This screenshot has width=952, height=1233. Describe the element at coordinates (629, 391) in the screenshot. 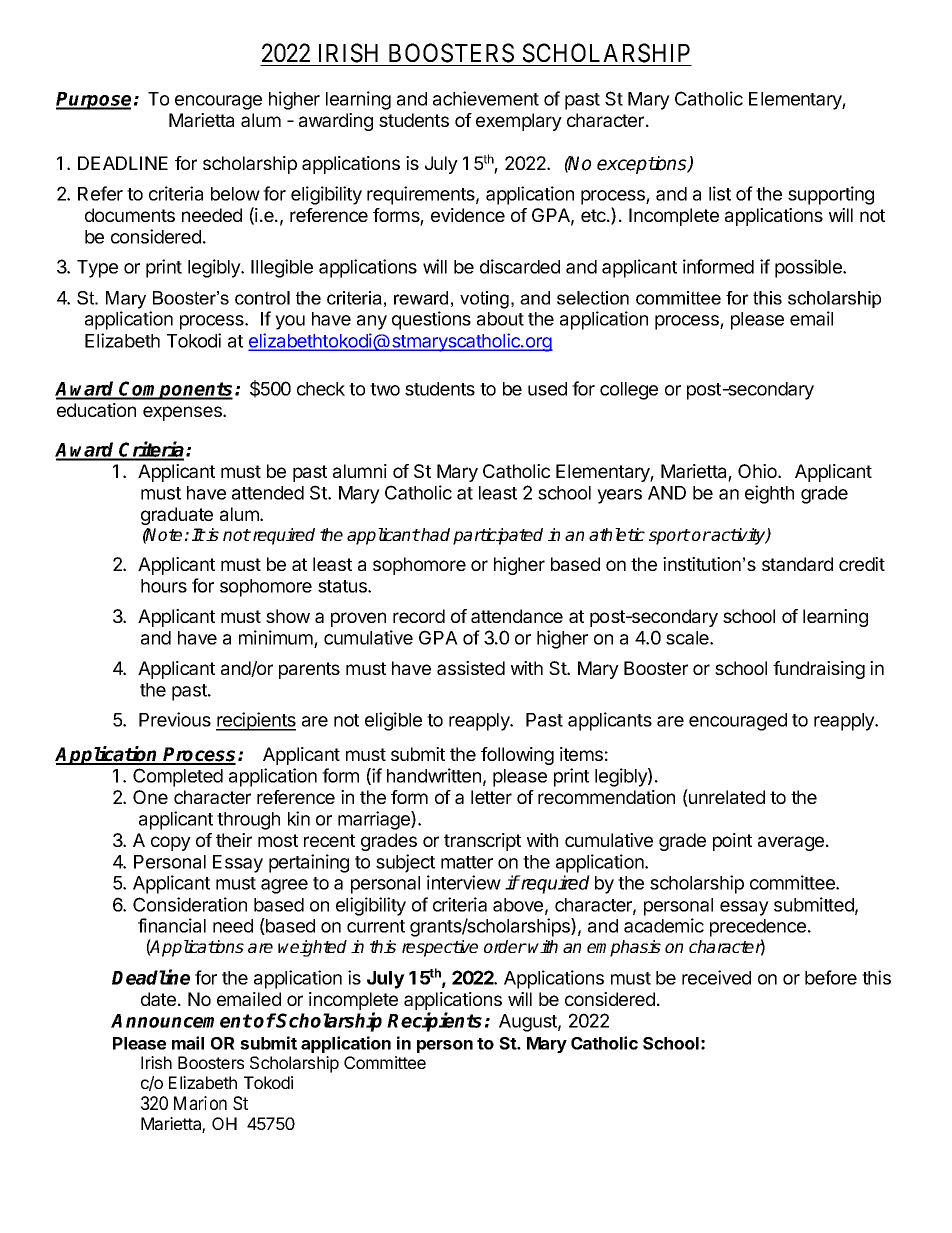

I see `college` at that location.
